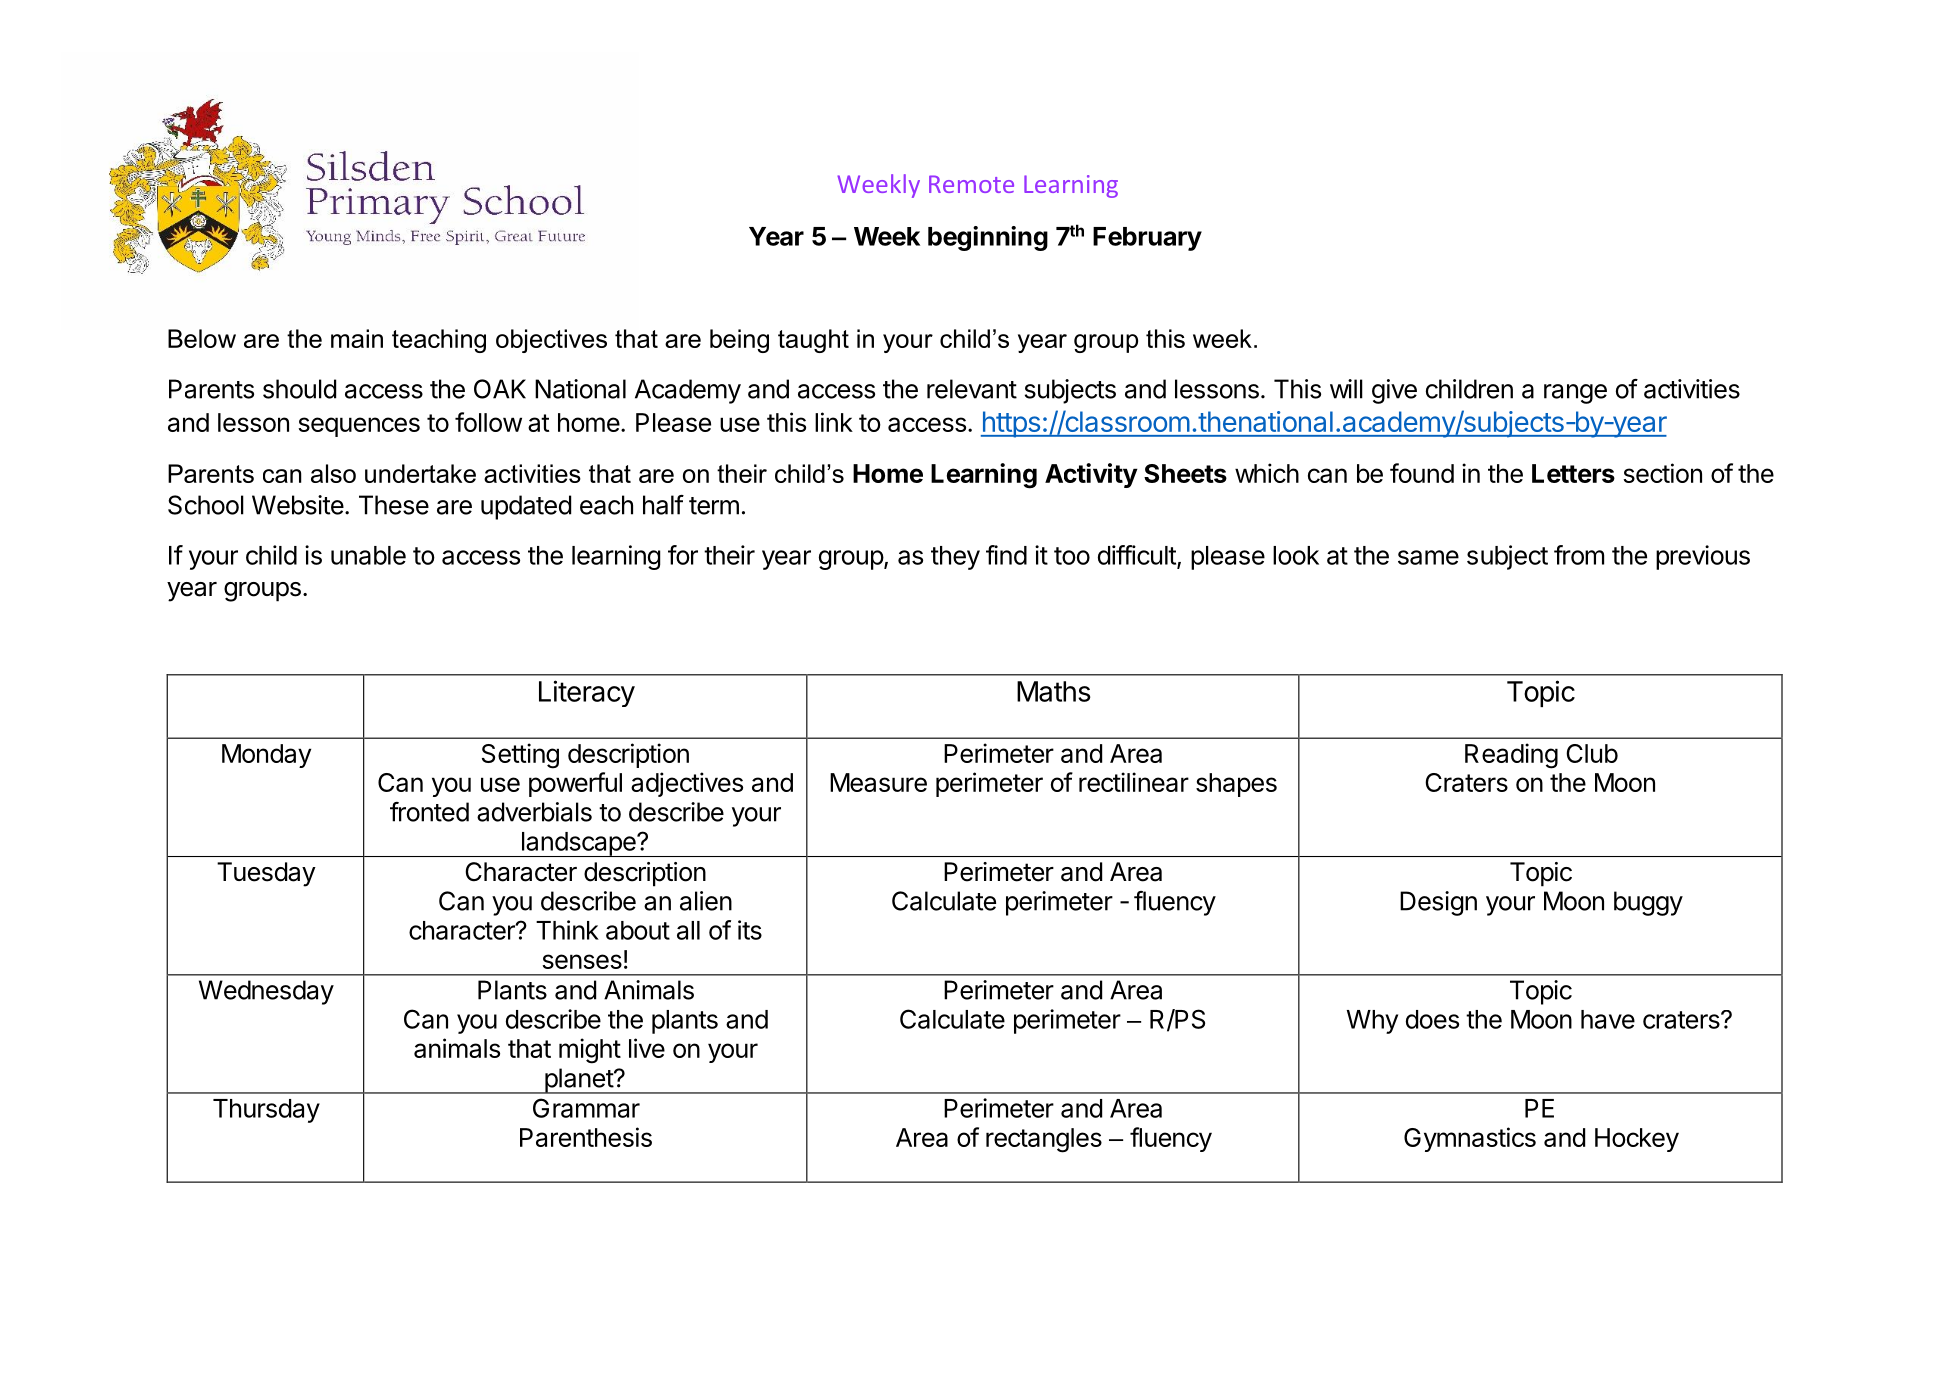  Describe the element at coordinates (955, 558) in the screenshot. I see `they` at that location.
